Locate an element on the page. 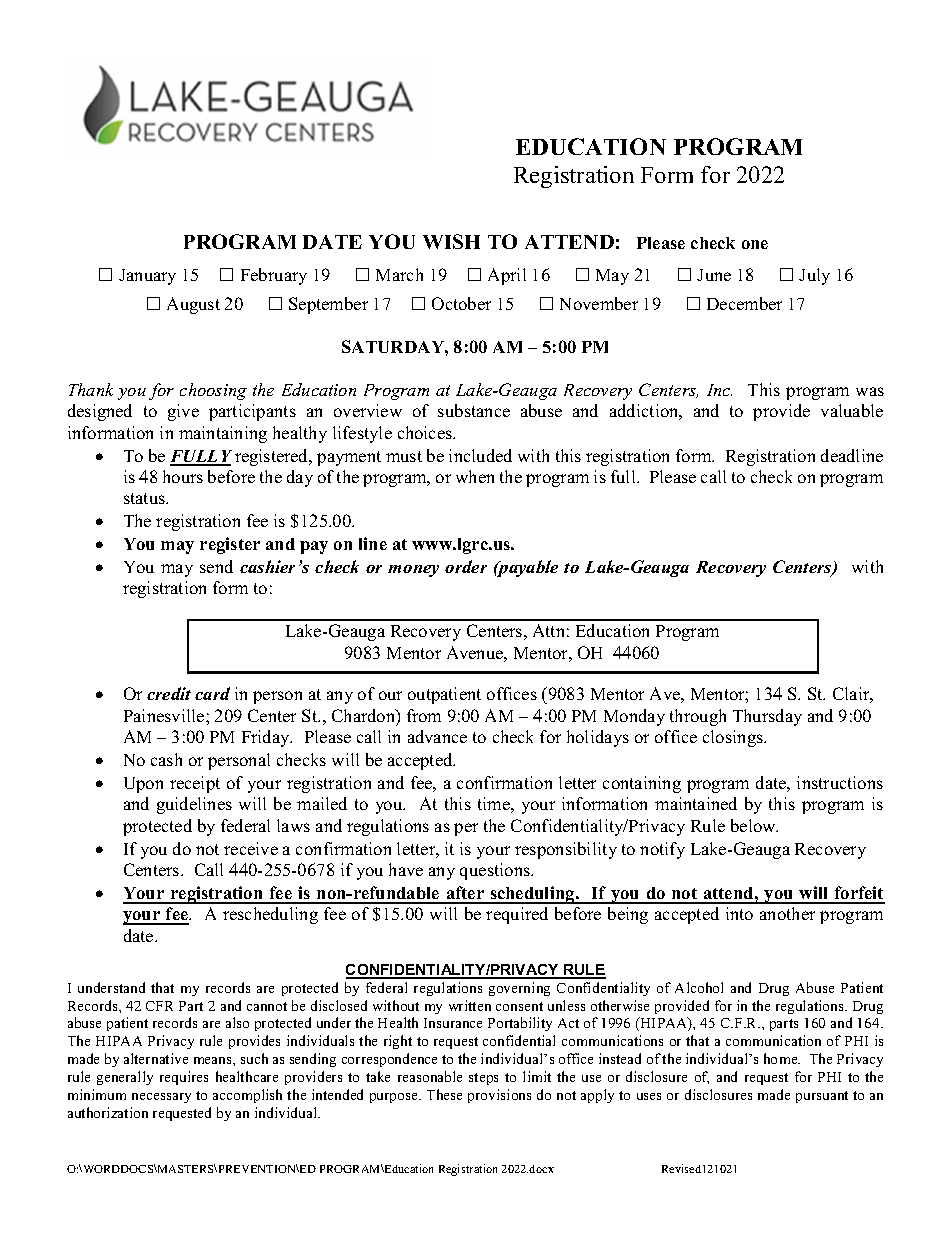  valuable is located at coordinates (852, 410).
